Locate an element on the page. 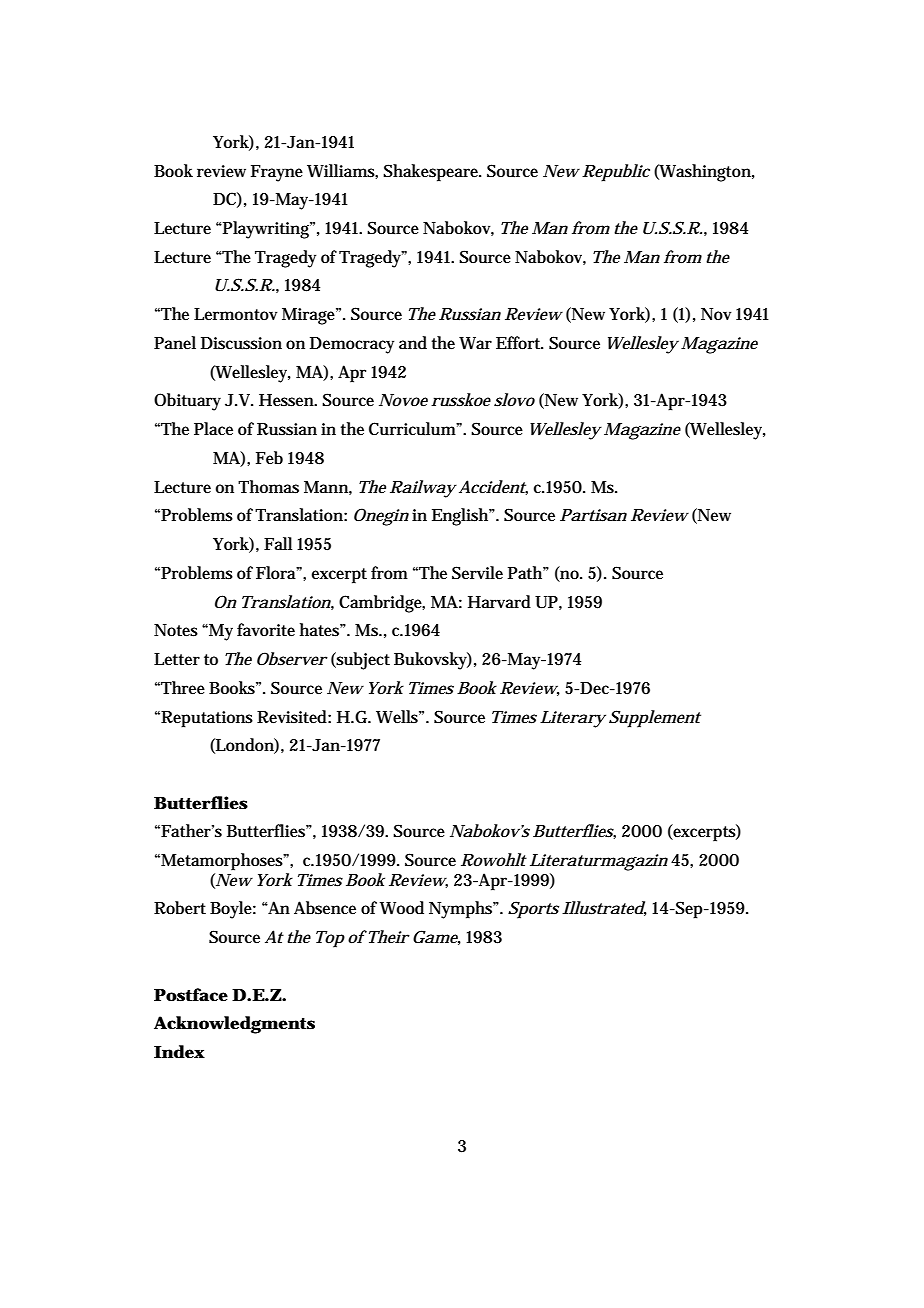 This document has height=1308, width=924. Wood is located at coordinates (402, 908).
